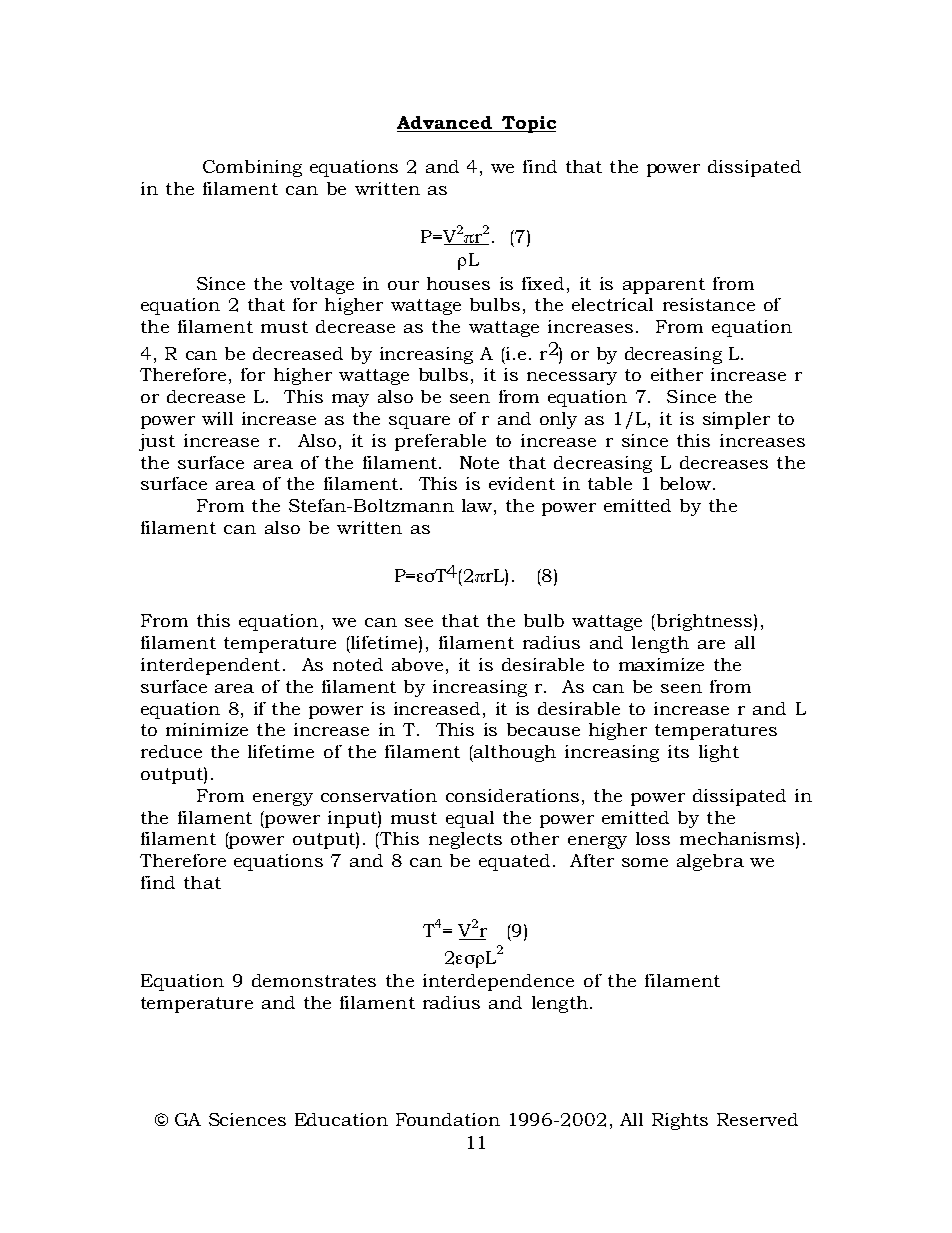 This page has width=952, height=1233. What do you see at coordinates (247, 1119) in the page?
I see `Sciences` at bounding box center [247, 1119].
